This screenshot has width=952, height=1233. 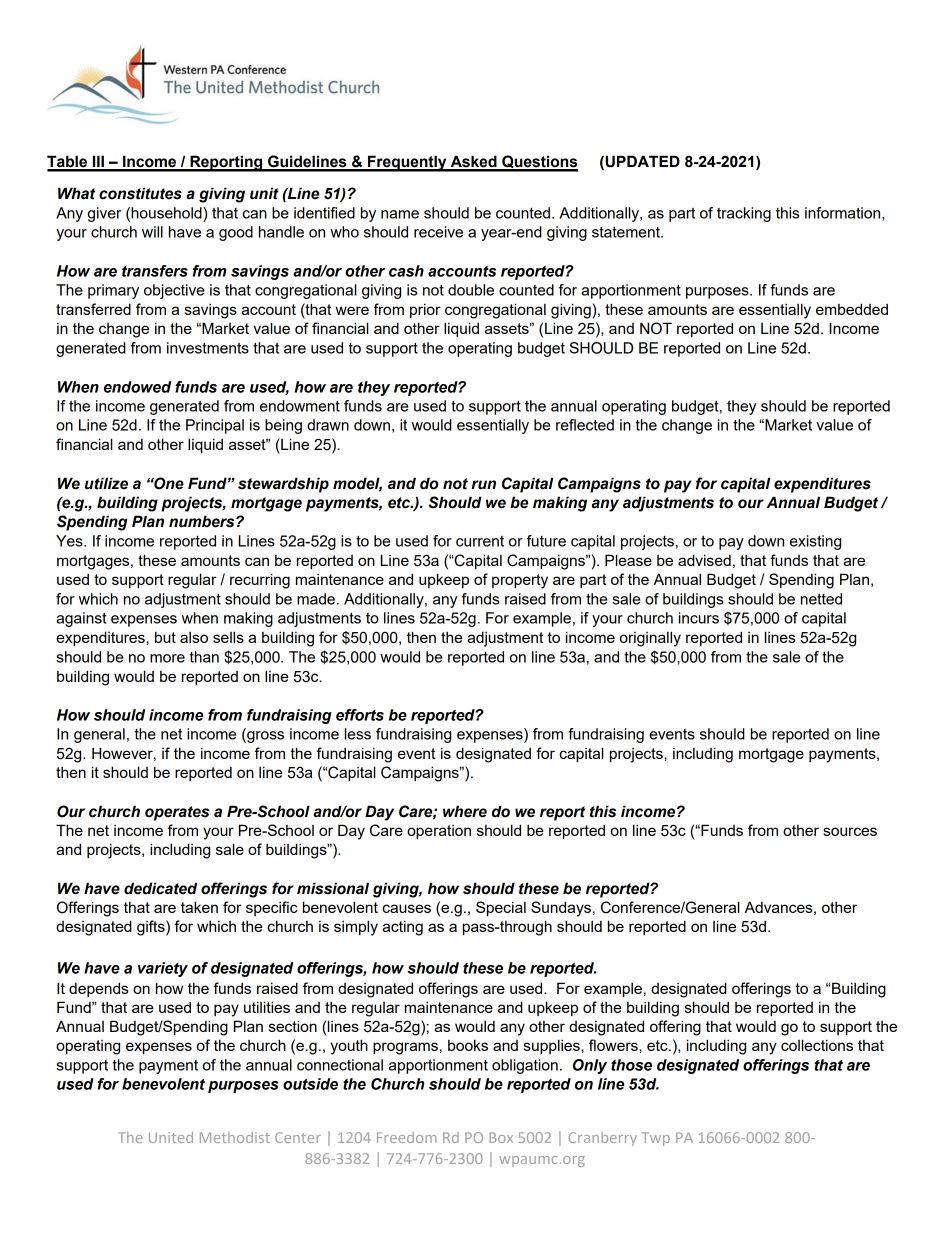 I want to click on Methodist, so click(x=235, y=1137).
